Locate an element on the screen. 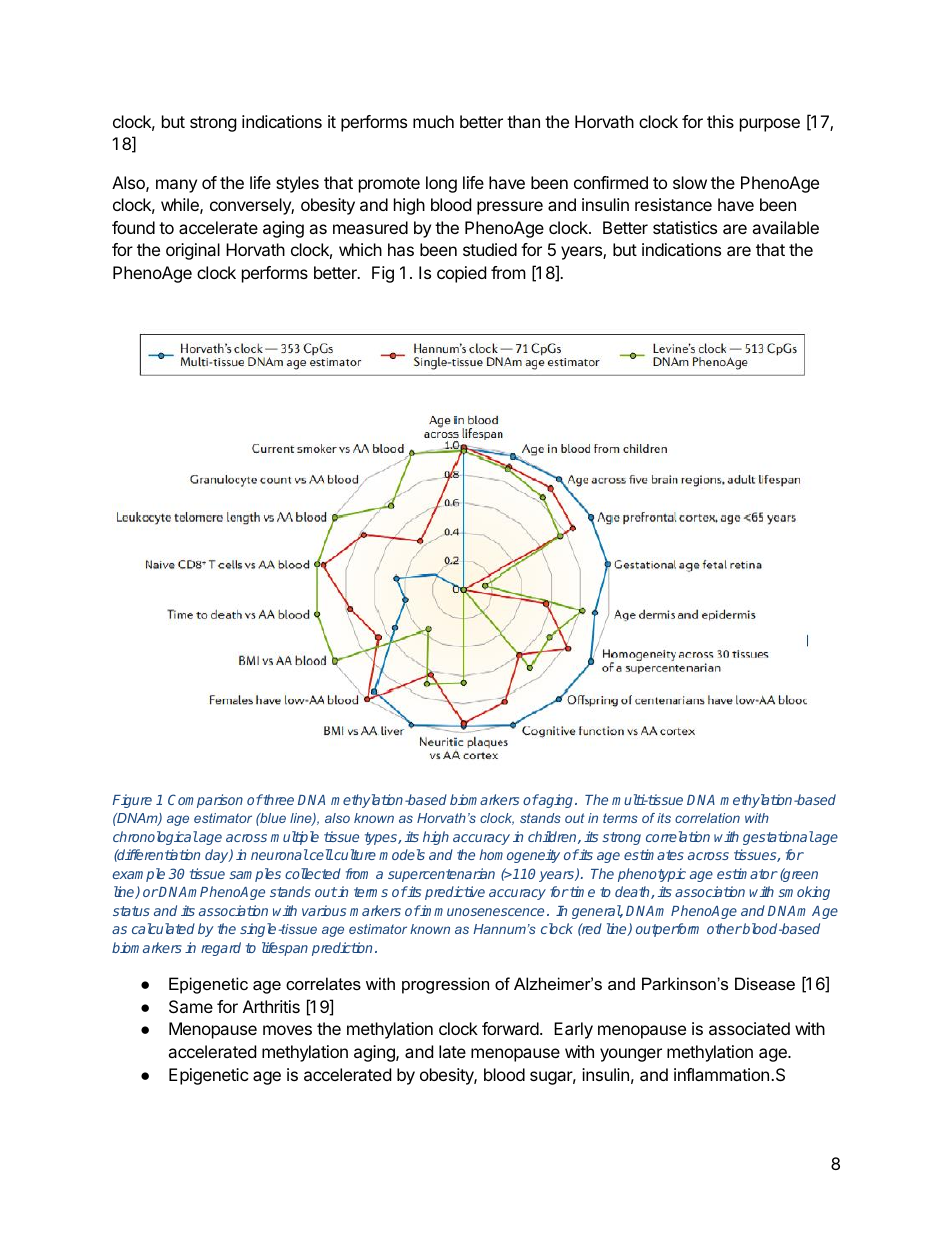 The width and height of the screenshot is (952, 1233). much is located at coordinates (433, 121).
